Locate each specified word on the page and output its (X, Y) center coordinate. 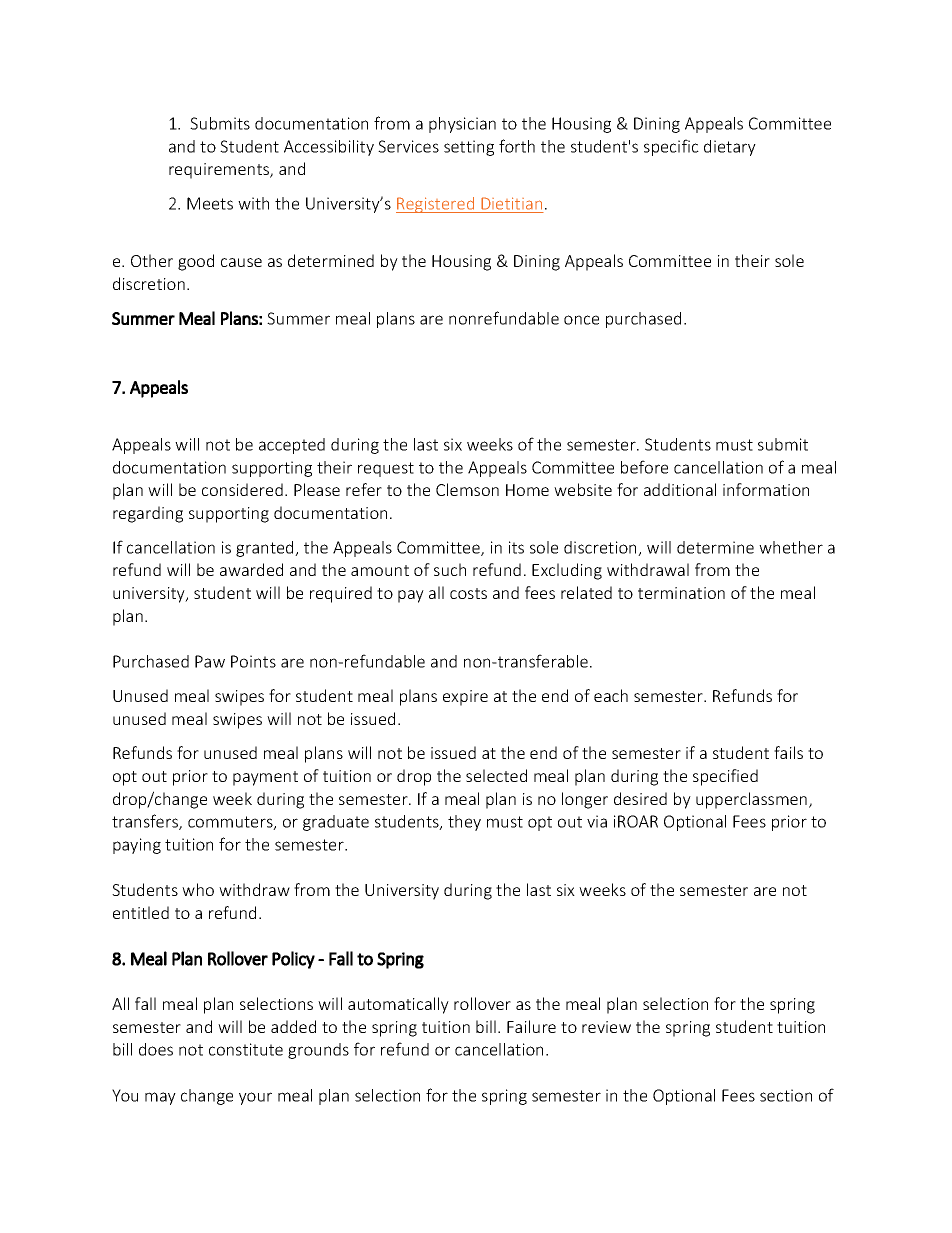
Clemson (467, 489)
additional (680, 489)
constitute (246, 1049)
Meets (210, 203)
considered (242, 489)
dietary (730, 148)
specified (725, 777)
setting (469, 148)
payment (265, 778)
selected (496, 775)
